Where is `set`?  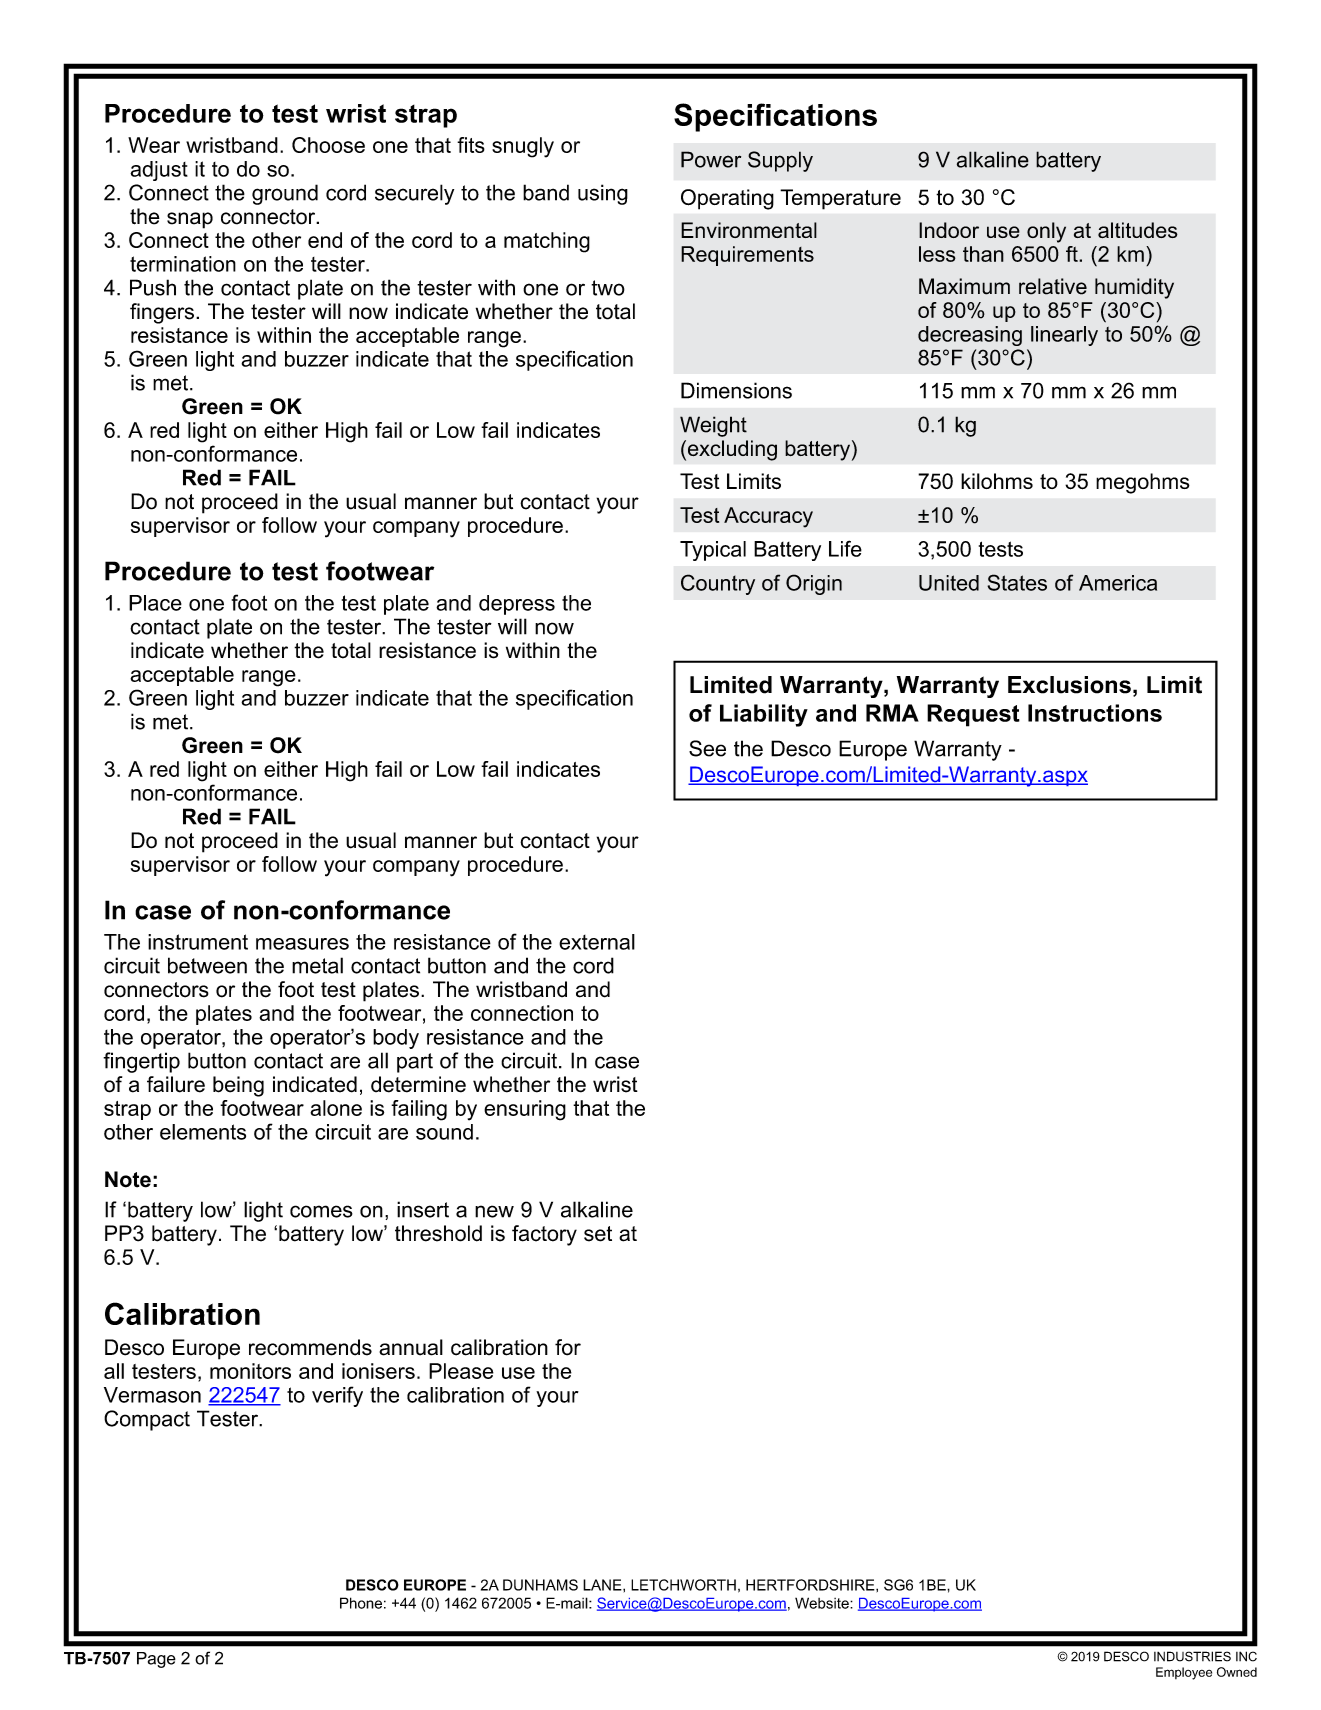
set is located at coordinates (598, 1234).
